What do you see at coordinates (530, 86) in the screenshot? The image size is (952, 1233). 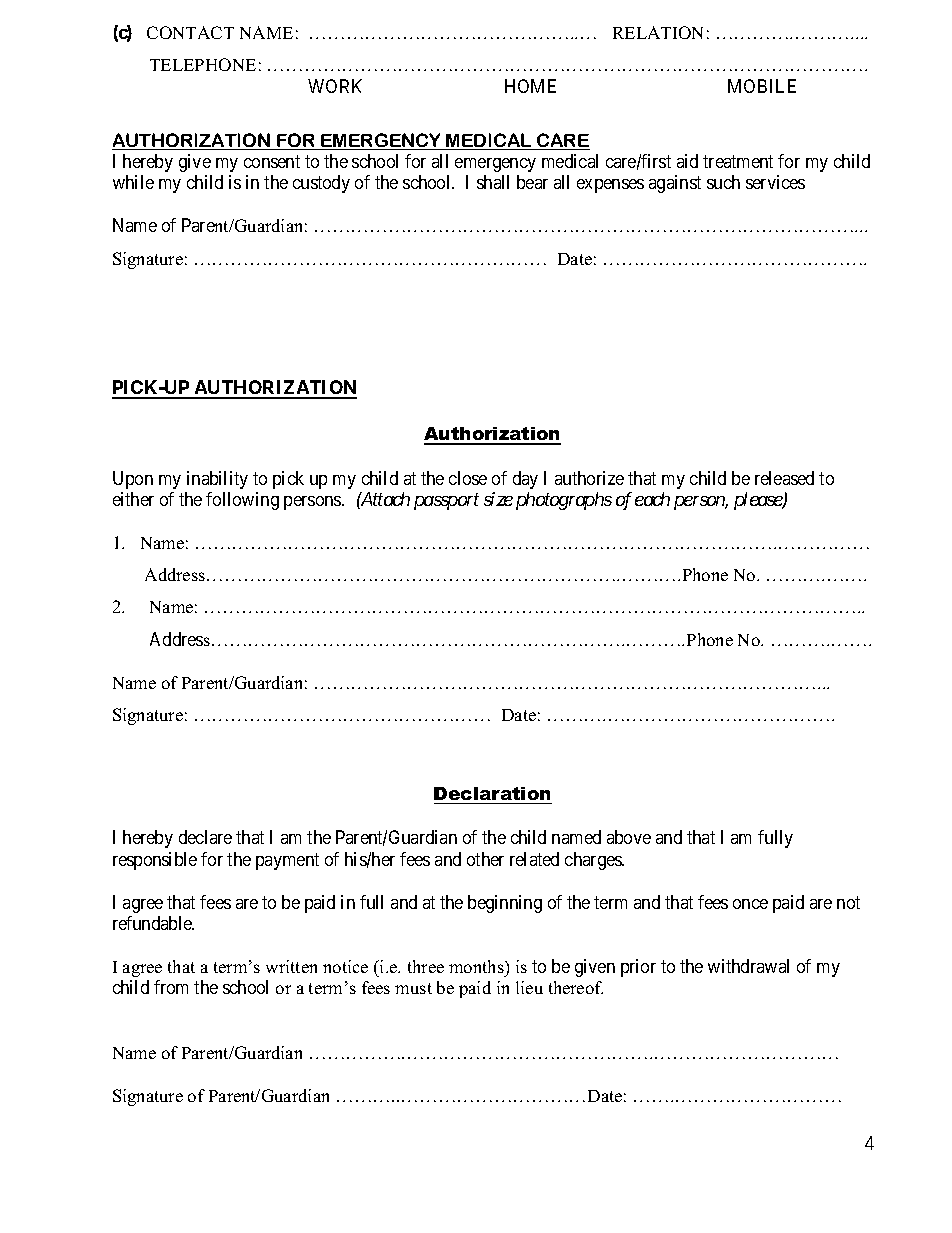 I see `HOME` at bounding box center [530, 86].
